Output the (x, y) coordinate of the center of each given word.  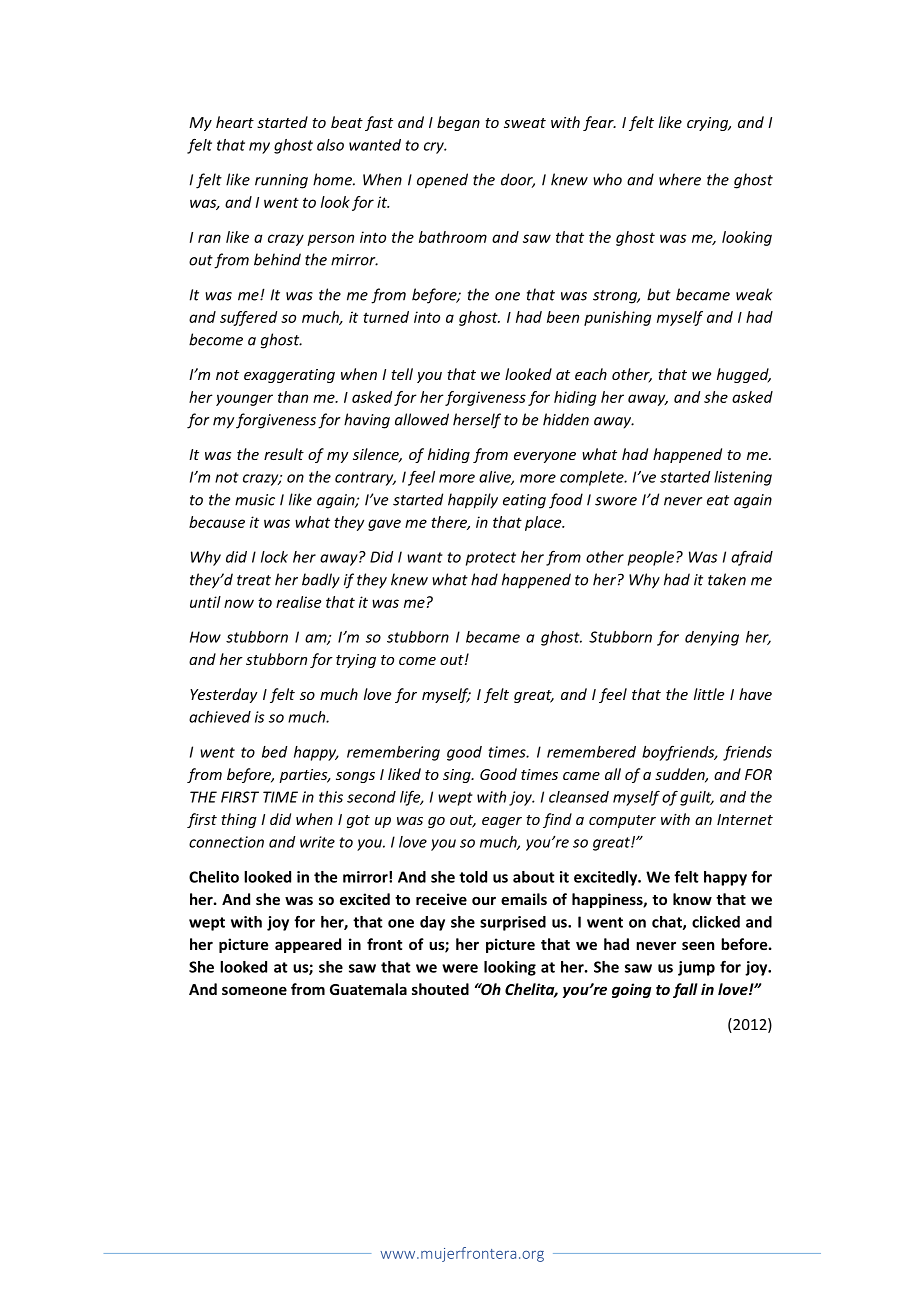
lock (274, 557)
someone (254, 990)
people (651, 558)
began (458, 123)
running (281, 181)
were (460, 968)
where (680, 179)
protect (491, 559)
